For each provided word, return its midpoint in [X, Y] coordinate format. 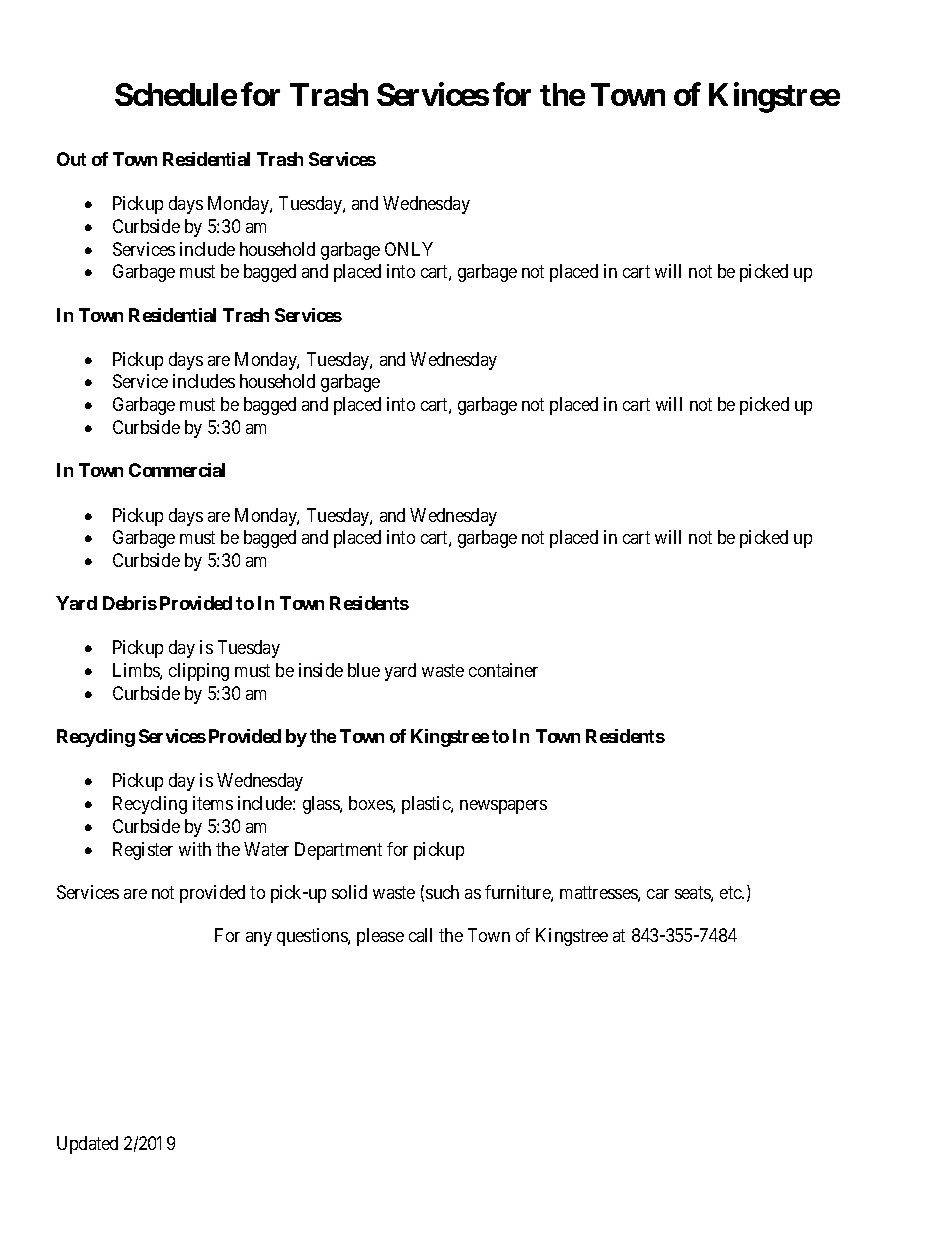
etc [731, 892]
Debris [130, 603]
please [380, 937]
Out [71, 159]
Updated [87, 1145]
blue [364, 670]
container [503, 670]
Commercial [177, 470]
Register [143, 851]
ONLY [409, 249]
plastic [427, 805]
